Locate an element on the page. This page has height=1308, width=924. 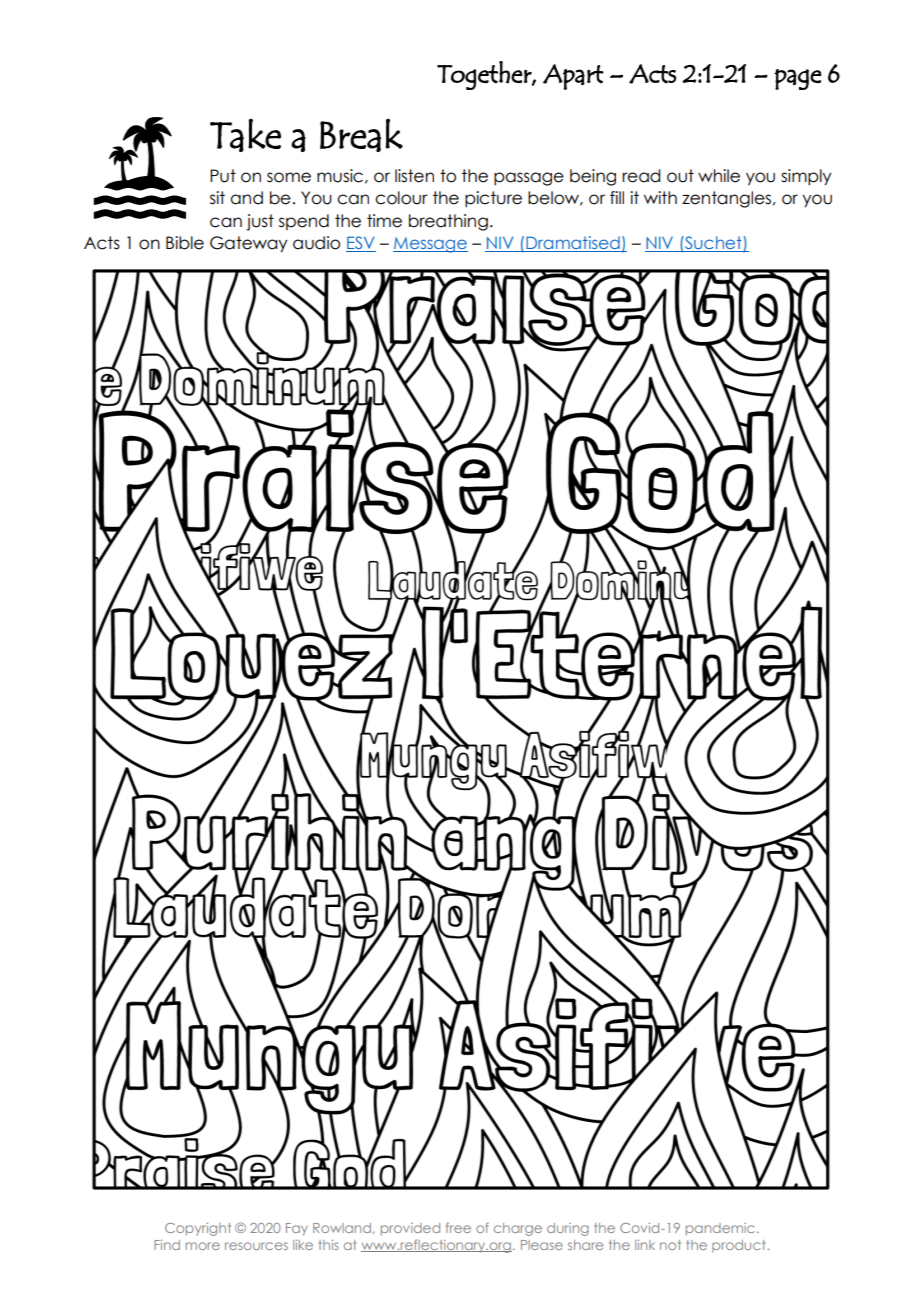
ESV is located at coordinates (361, 244).
